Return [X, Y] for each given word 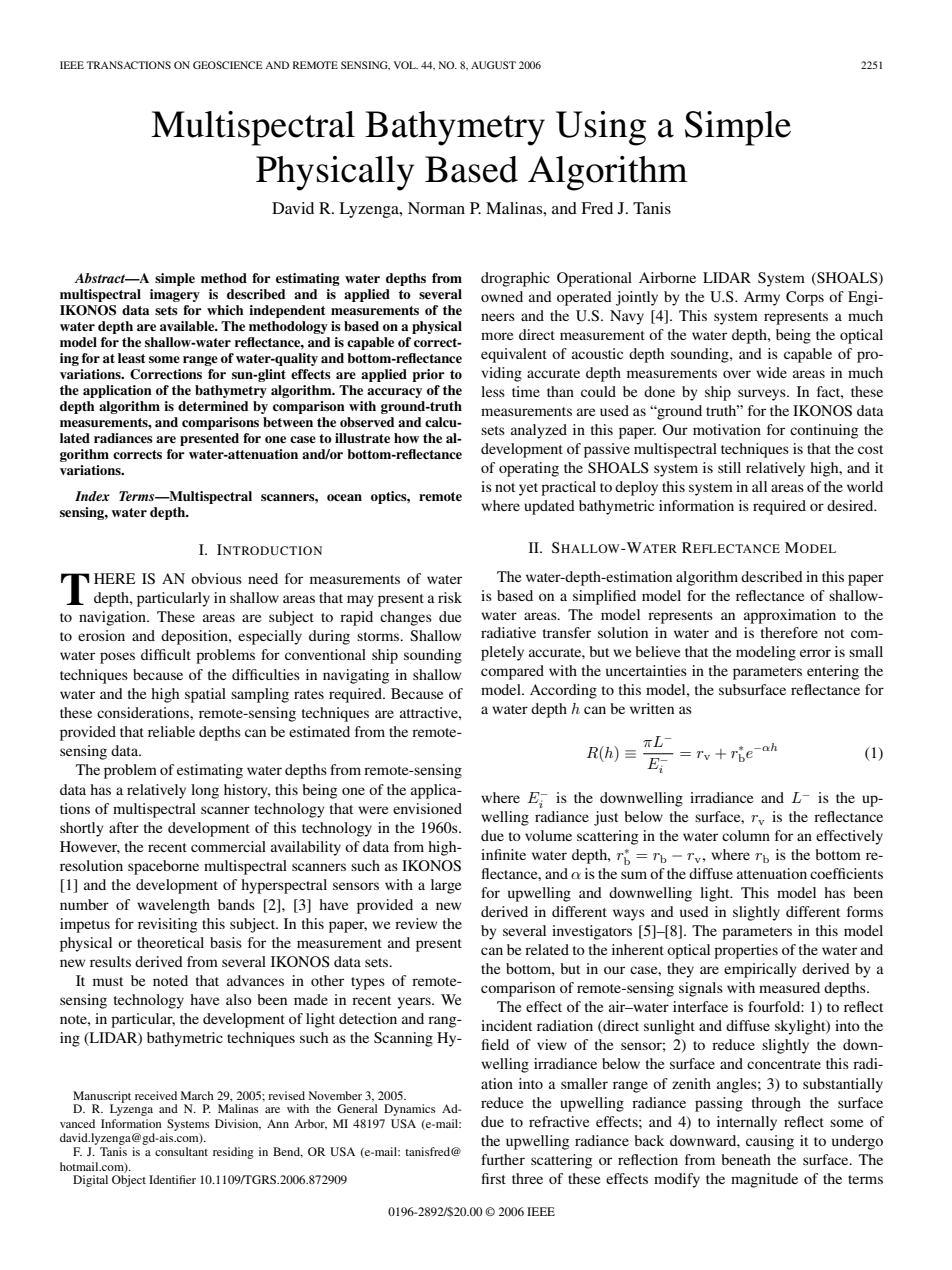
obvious [216, 578]
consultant [181, 1151]
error [815, 653]
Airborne [667, 277]
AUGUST [493, 65]
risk [450, 597]
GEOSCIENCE [228, 65]
